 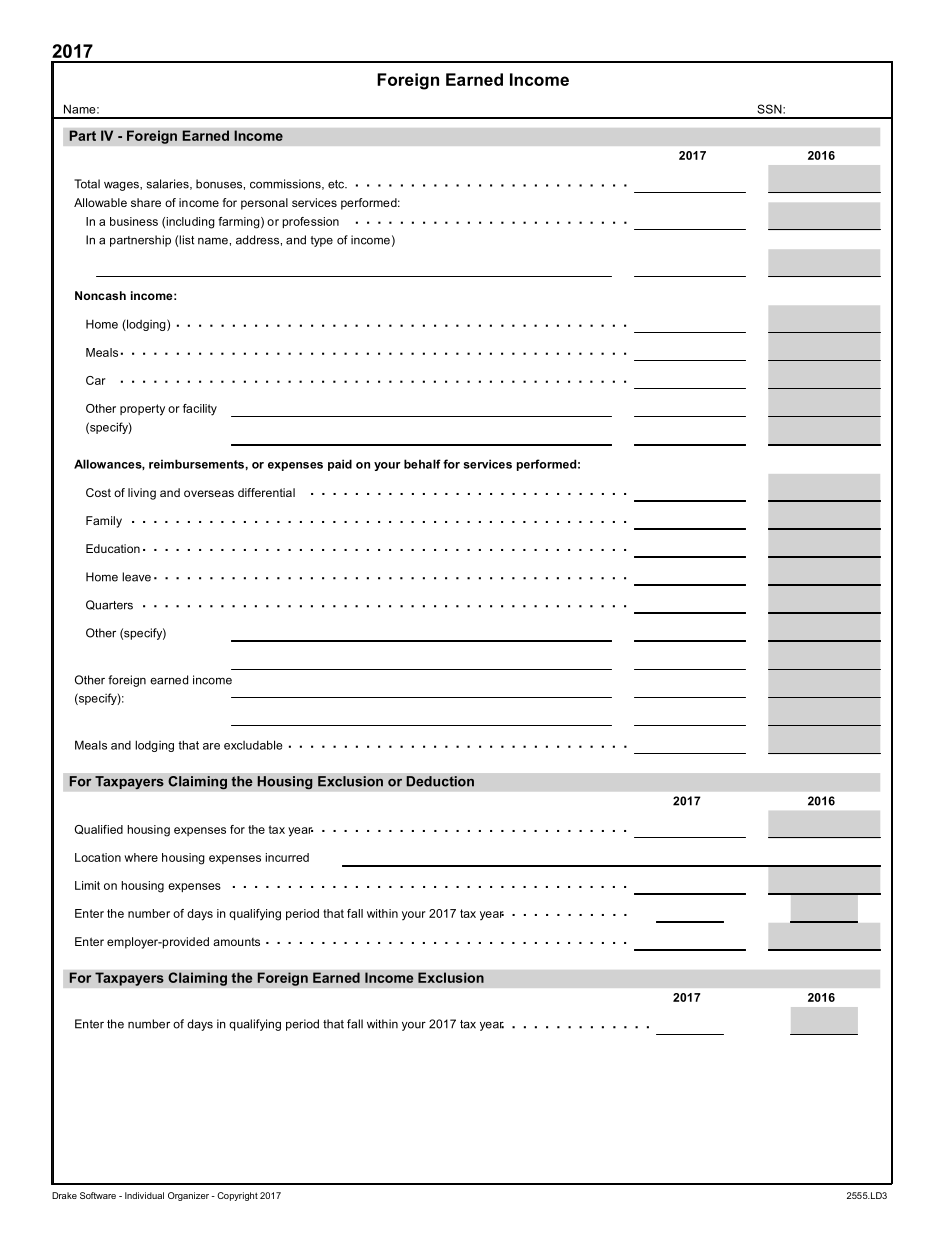 I want to click on Deduction, so click(x=440, y=781).
